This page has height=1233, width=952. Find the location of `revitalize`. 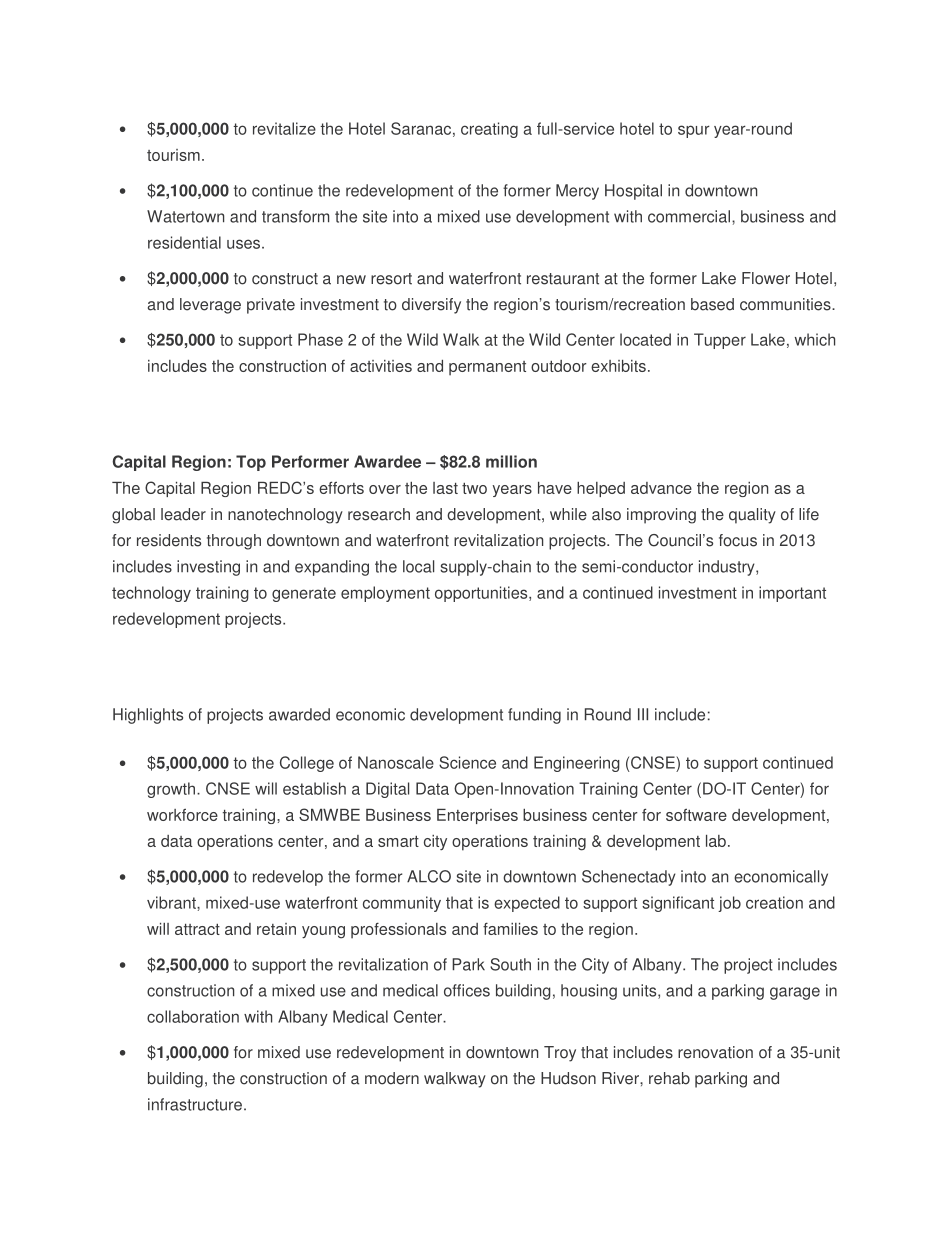

revitalize is located at coordinates (284, 128).
